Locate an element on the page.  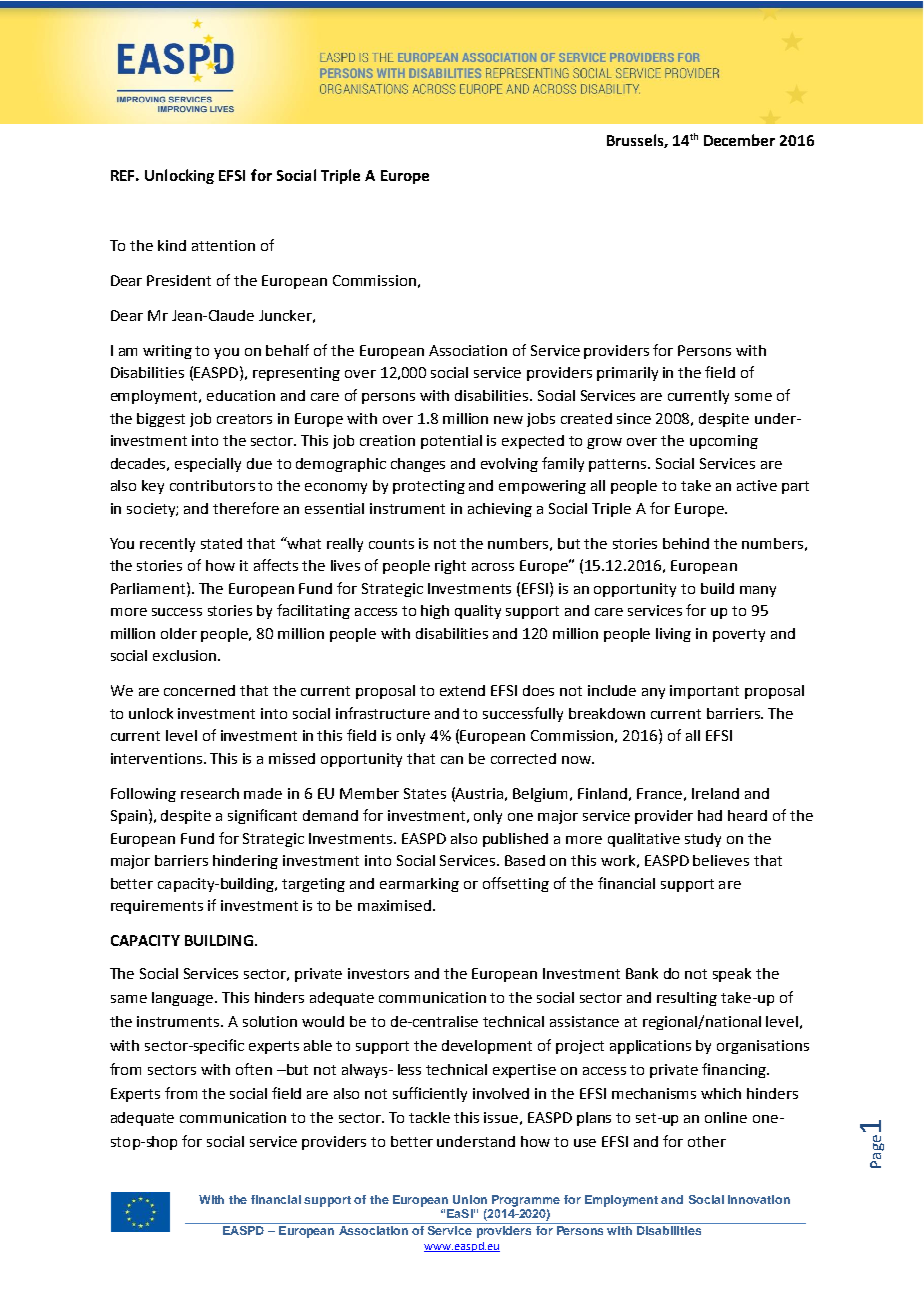
extend is located at coordinates (462, 690).
